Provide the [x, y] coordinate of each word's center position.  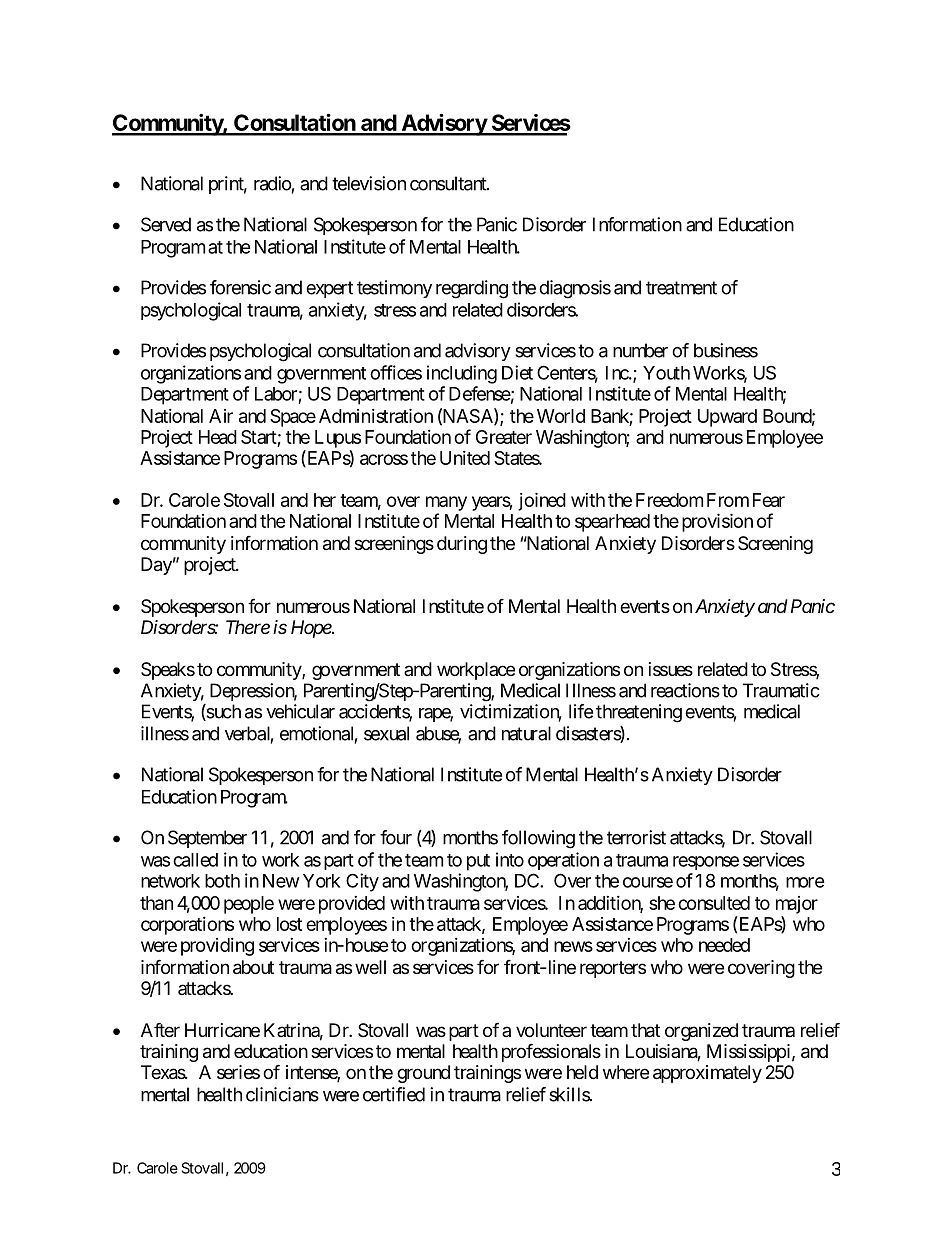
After [160, 1029]
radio [273, 183]
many [446, 503]
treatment [681, 288]
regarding [472, 289]
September [207, 839]
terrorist [636, 837]
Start [259, 437]
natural [526, 733]
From [728, 500]
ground [423, 1074]
